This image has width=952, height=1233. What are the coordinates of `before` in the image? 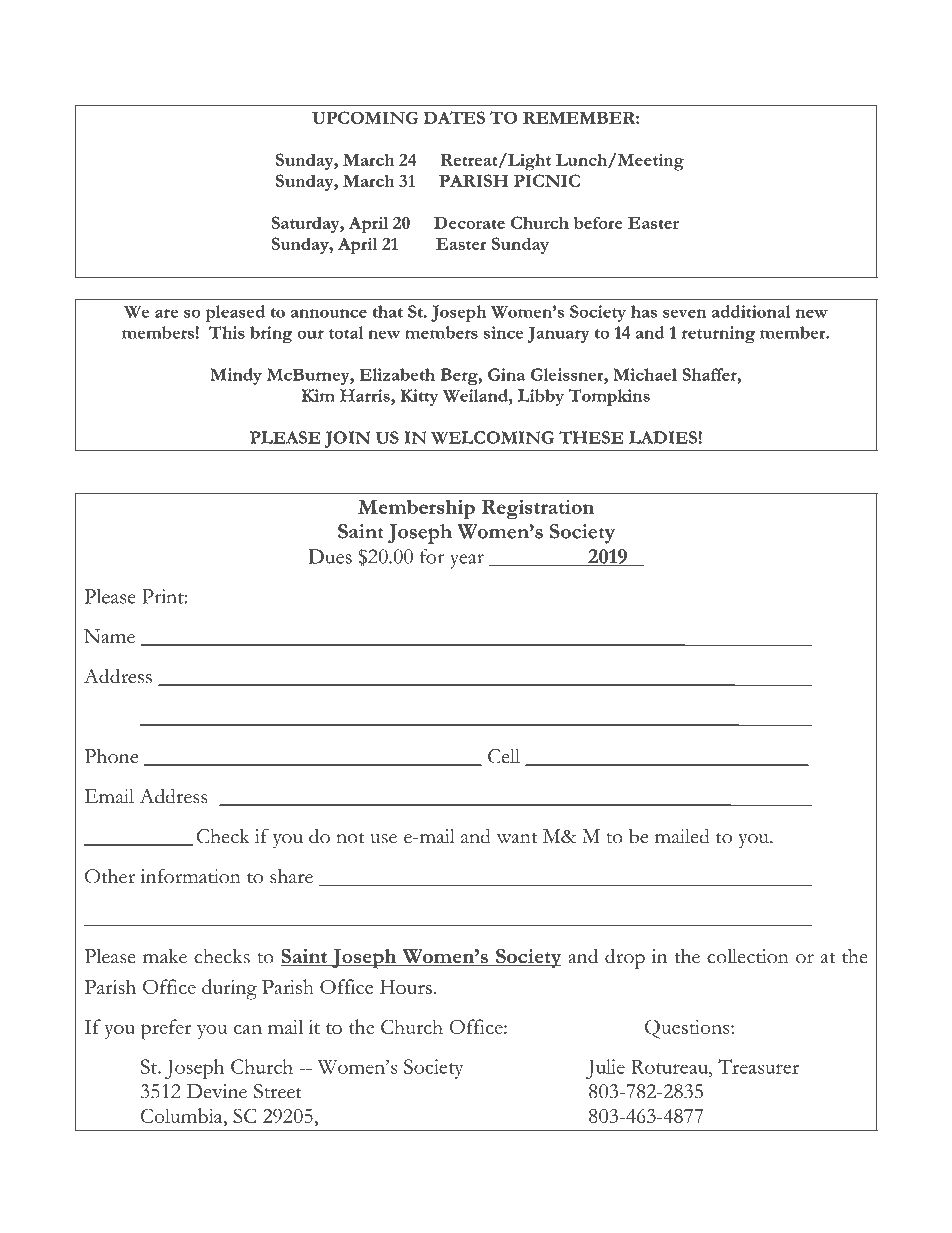 It's located at (598, 222).
